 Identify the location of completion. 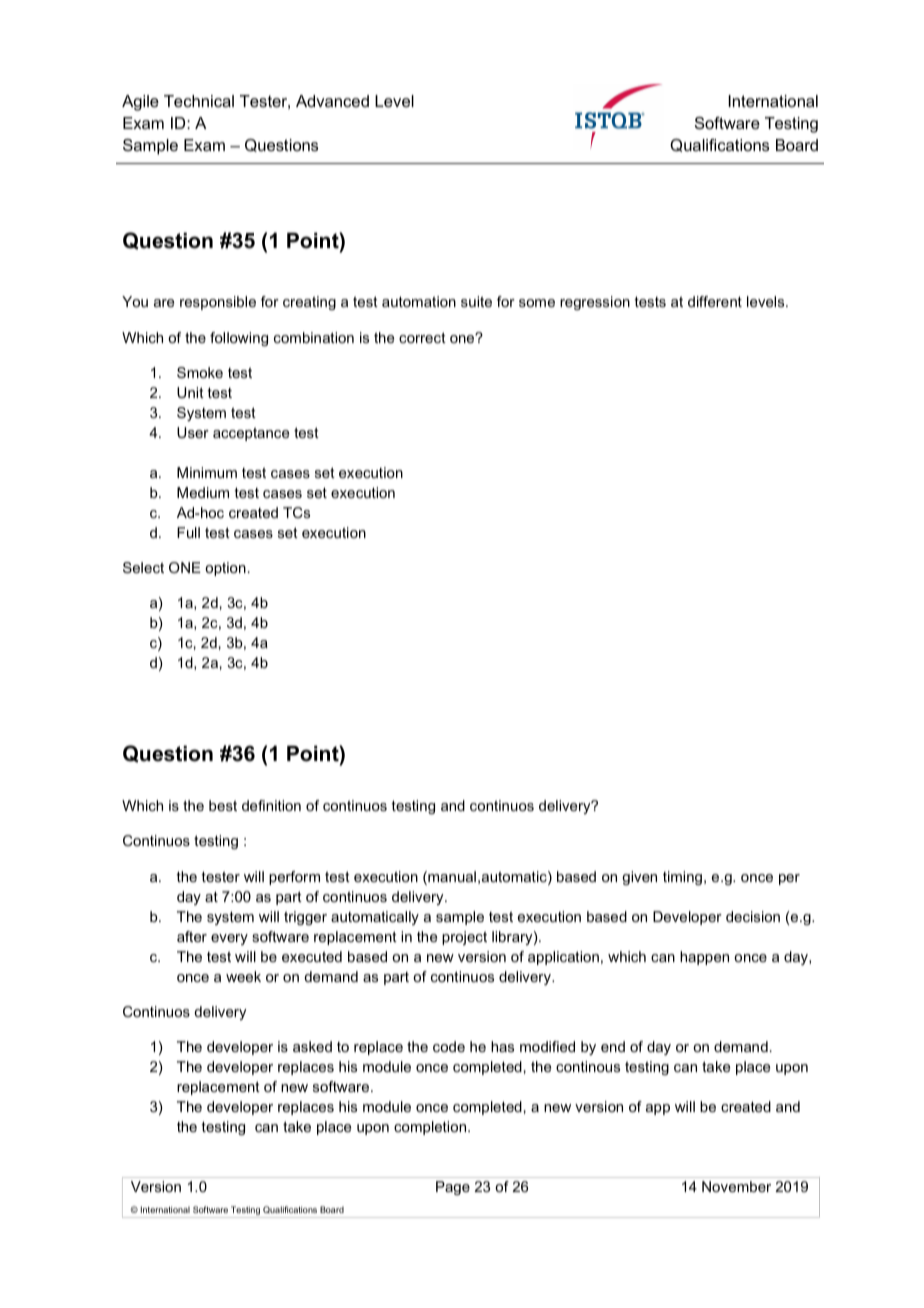
(431, 1128).
